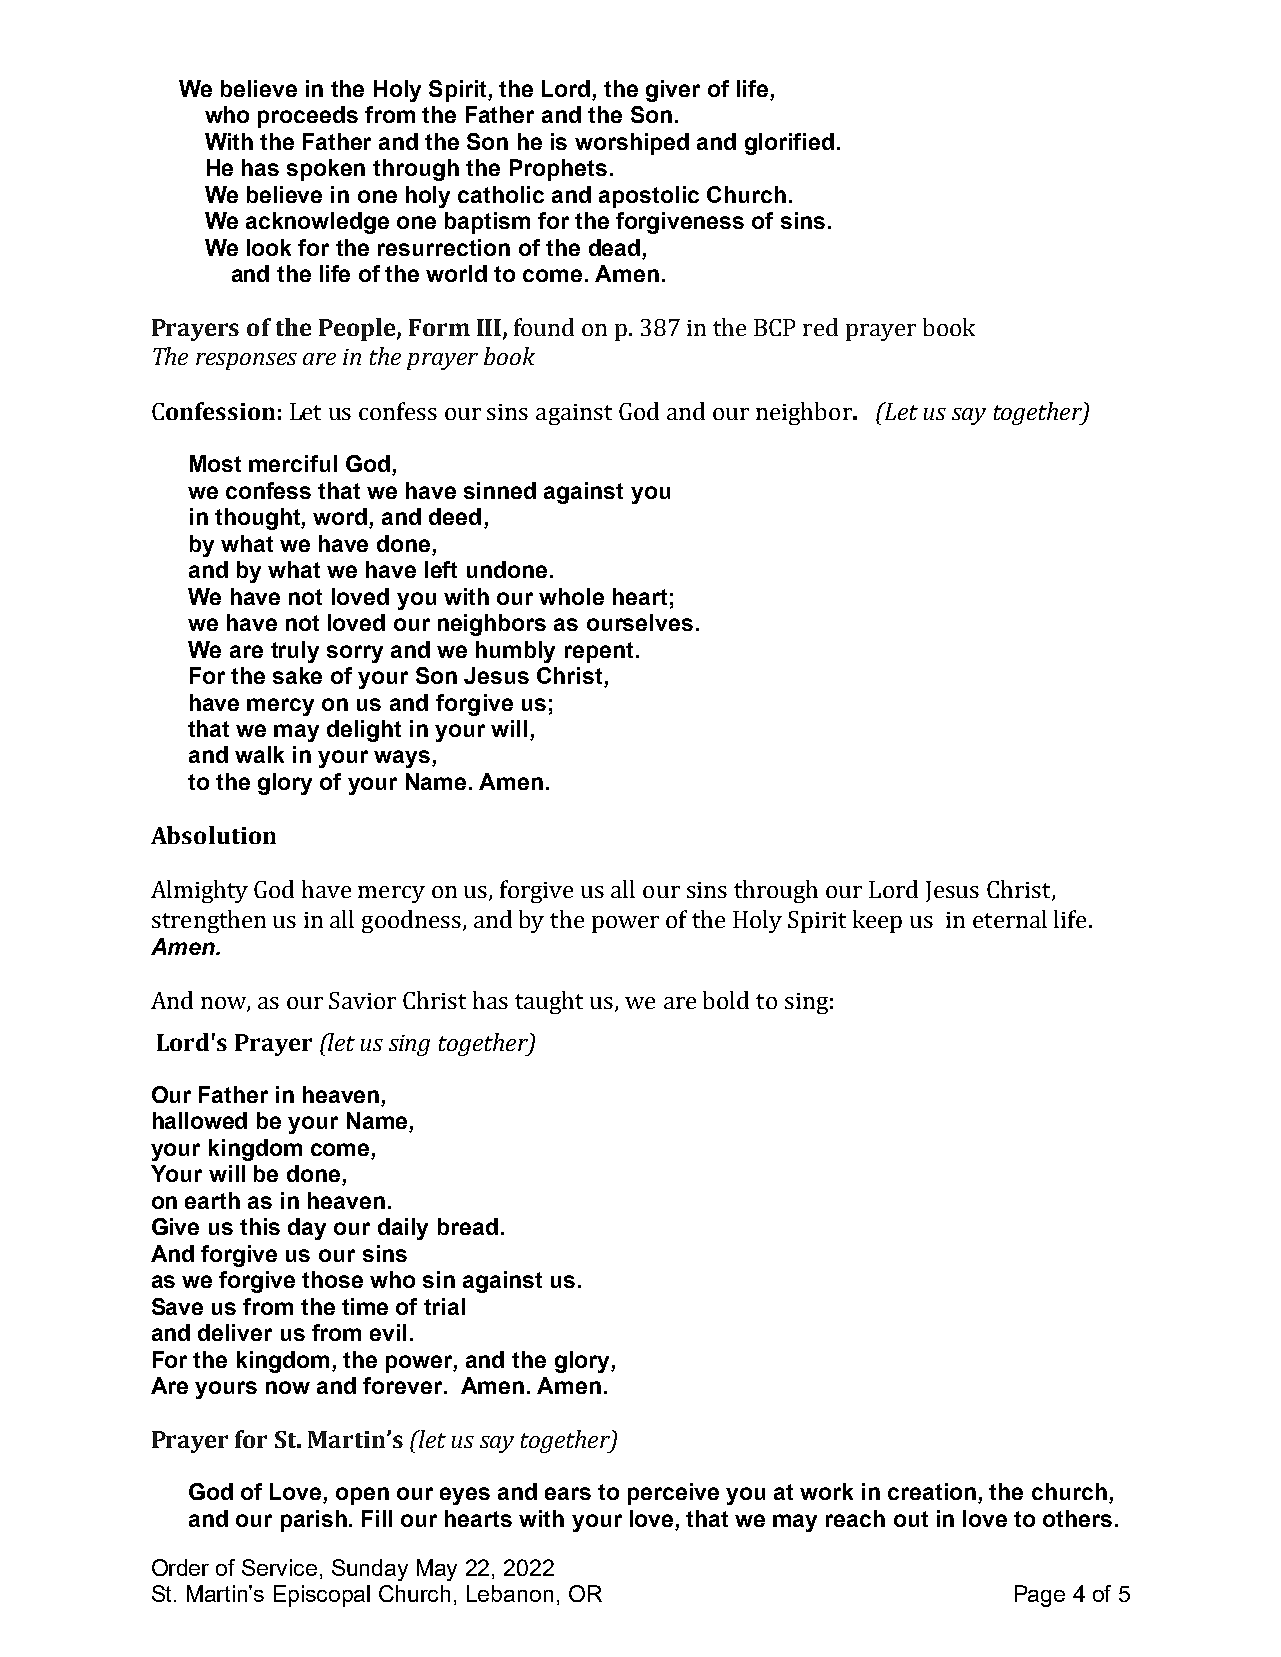  What do you see at coordinates (279, 1567) in the screenshot?
I see `Service` at bounding box center [279, 1567].
